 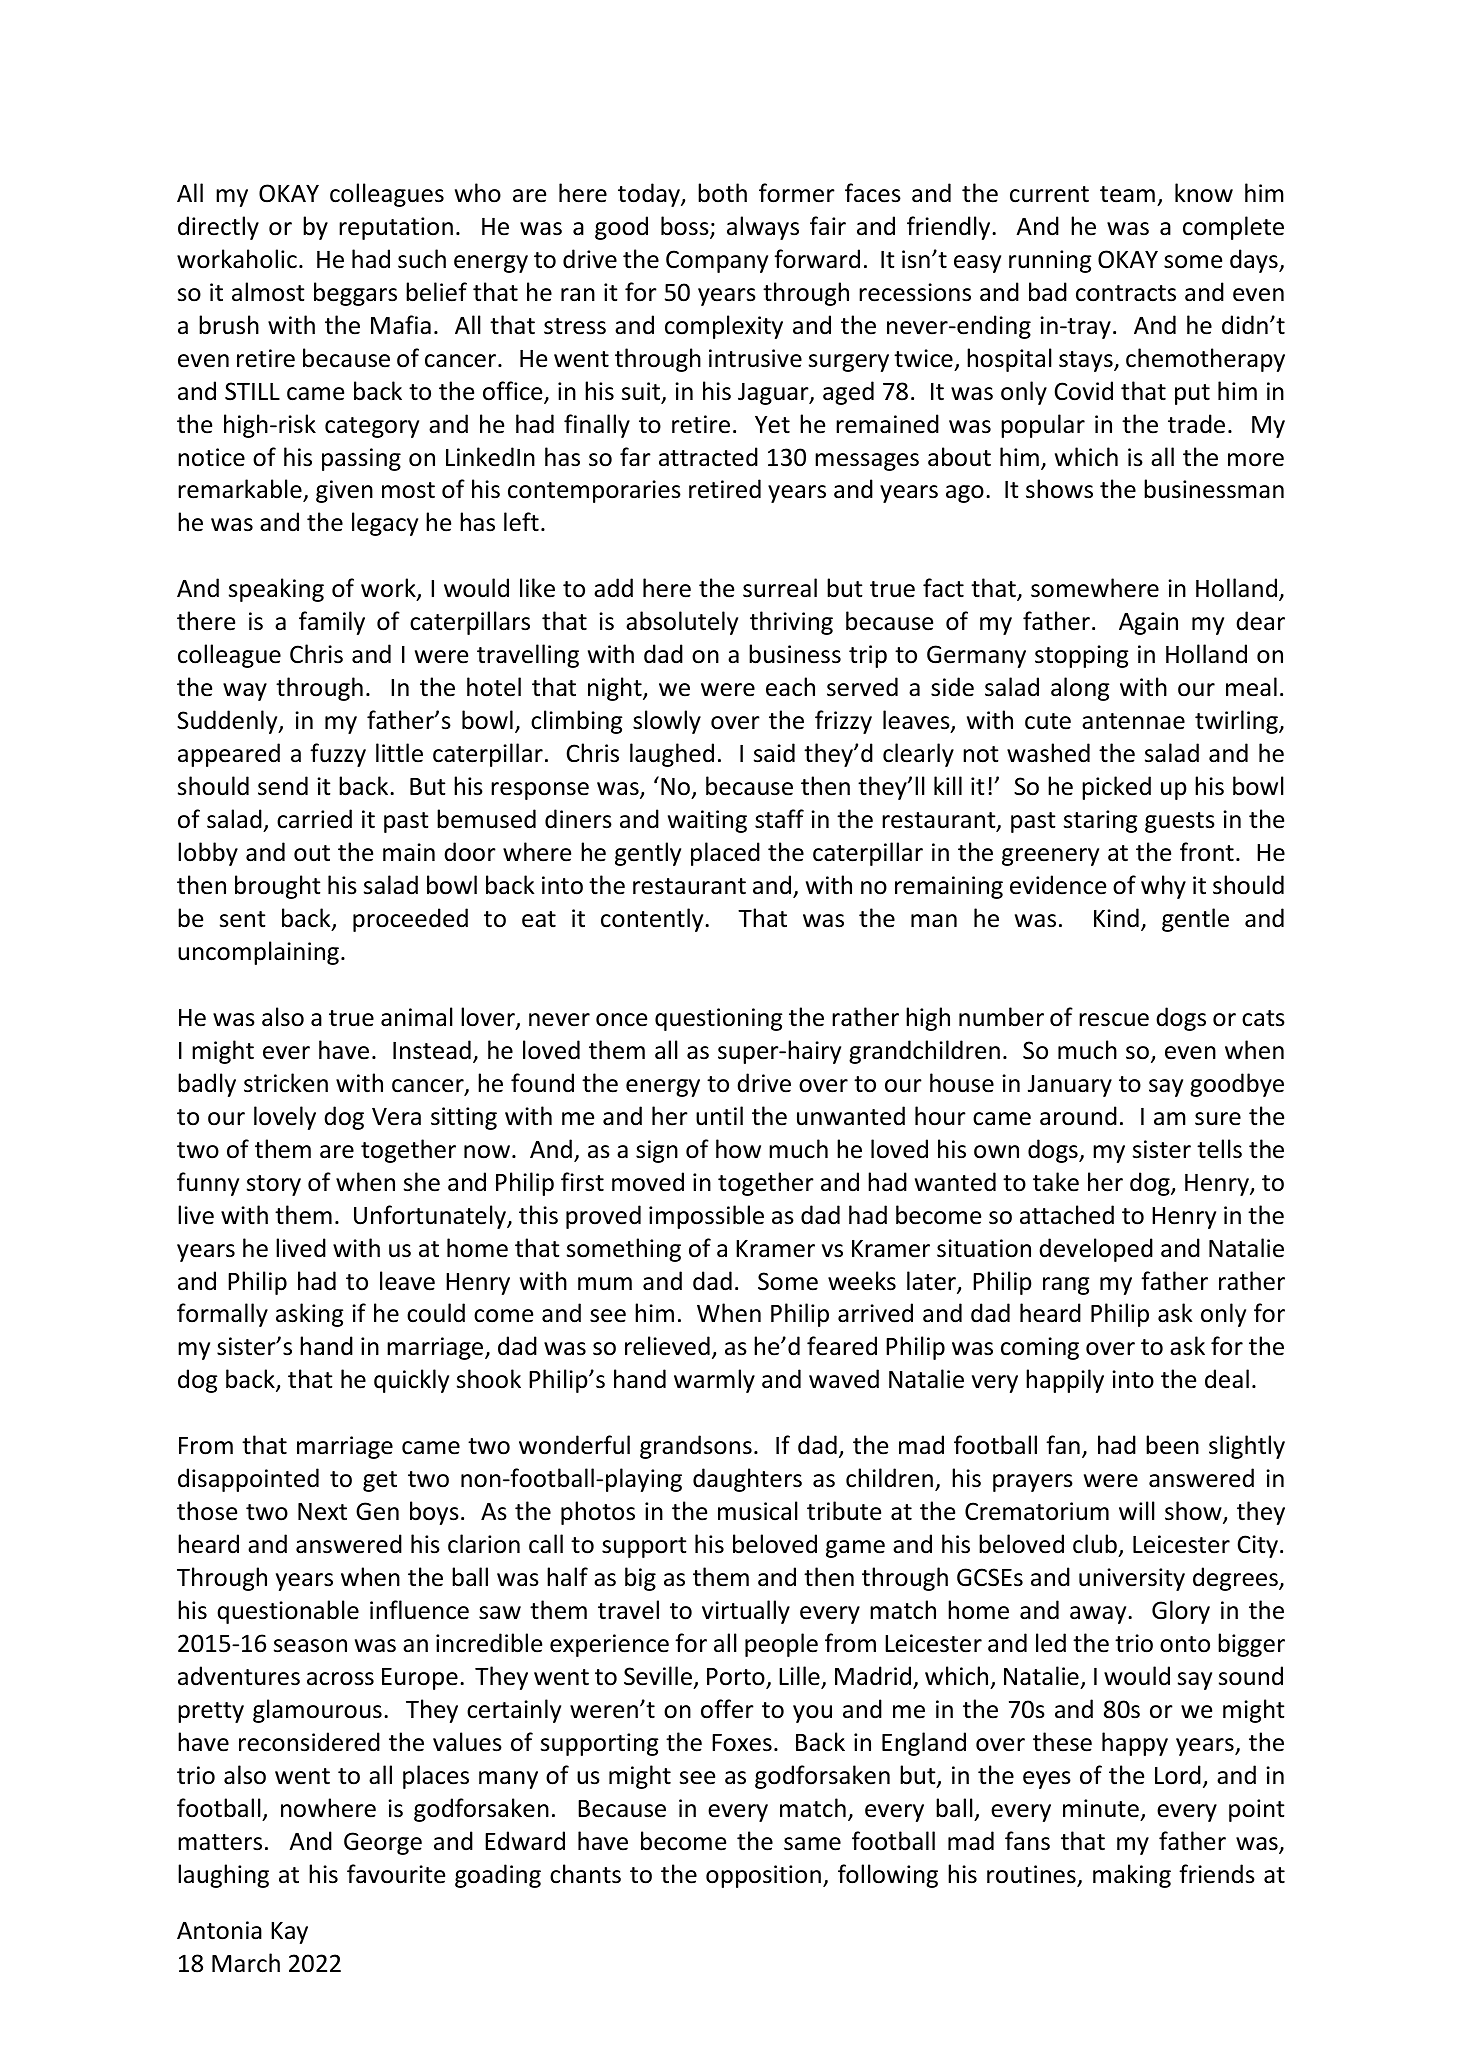 What do you see at coordinates (355, 294) in the screenshot?
I see `beggars` at bounding box center [355, 294].
